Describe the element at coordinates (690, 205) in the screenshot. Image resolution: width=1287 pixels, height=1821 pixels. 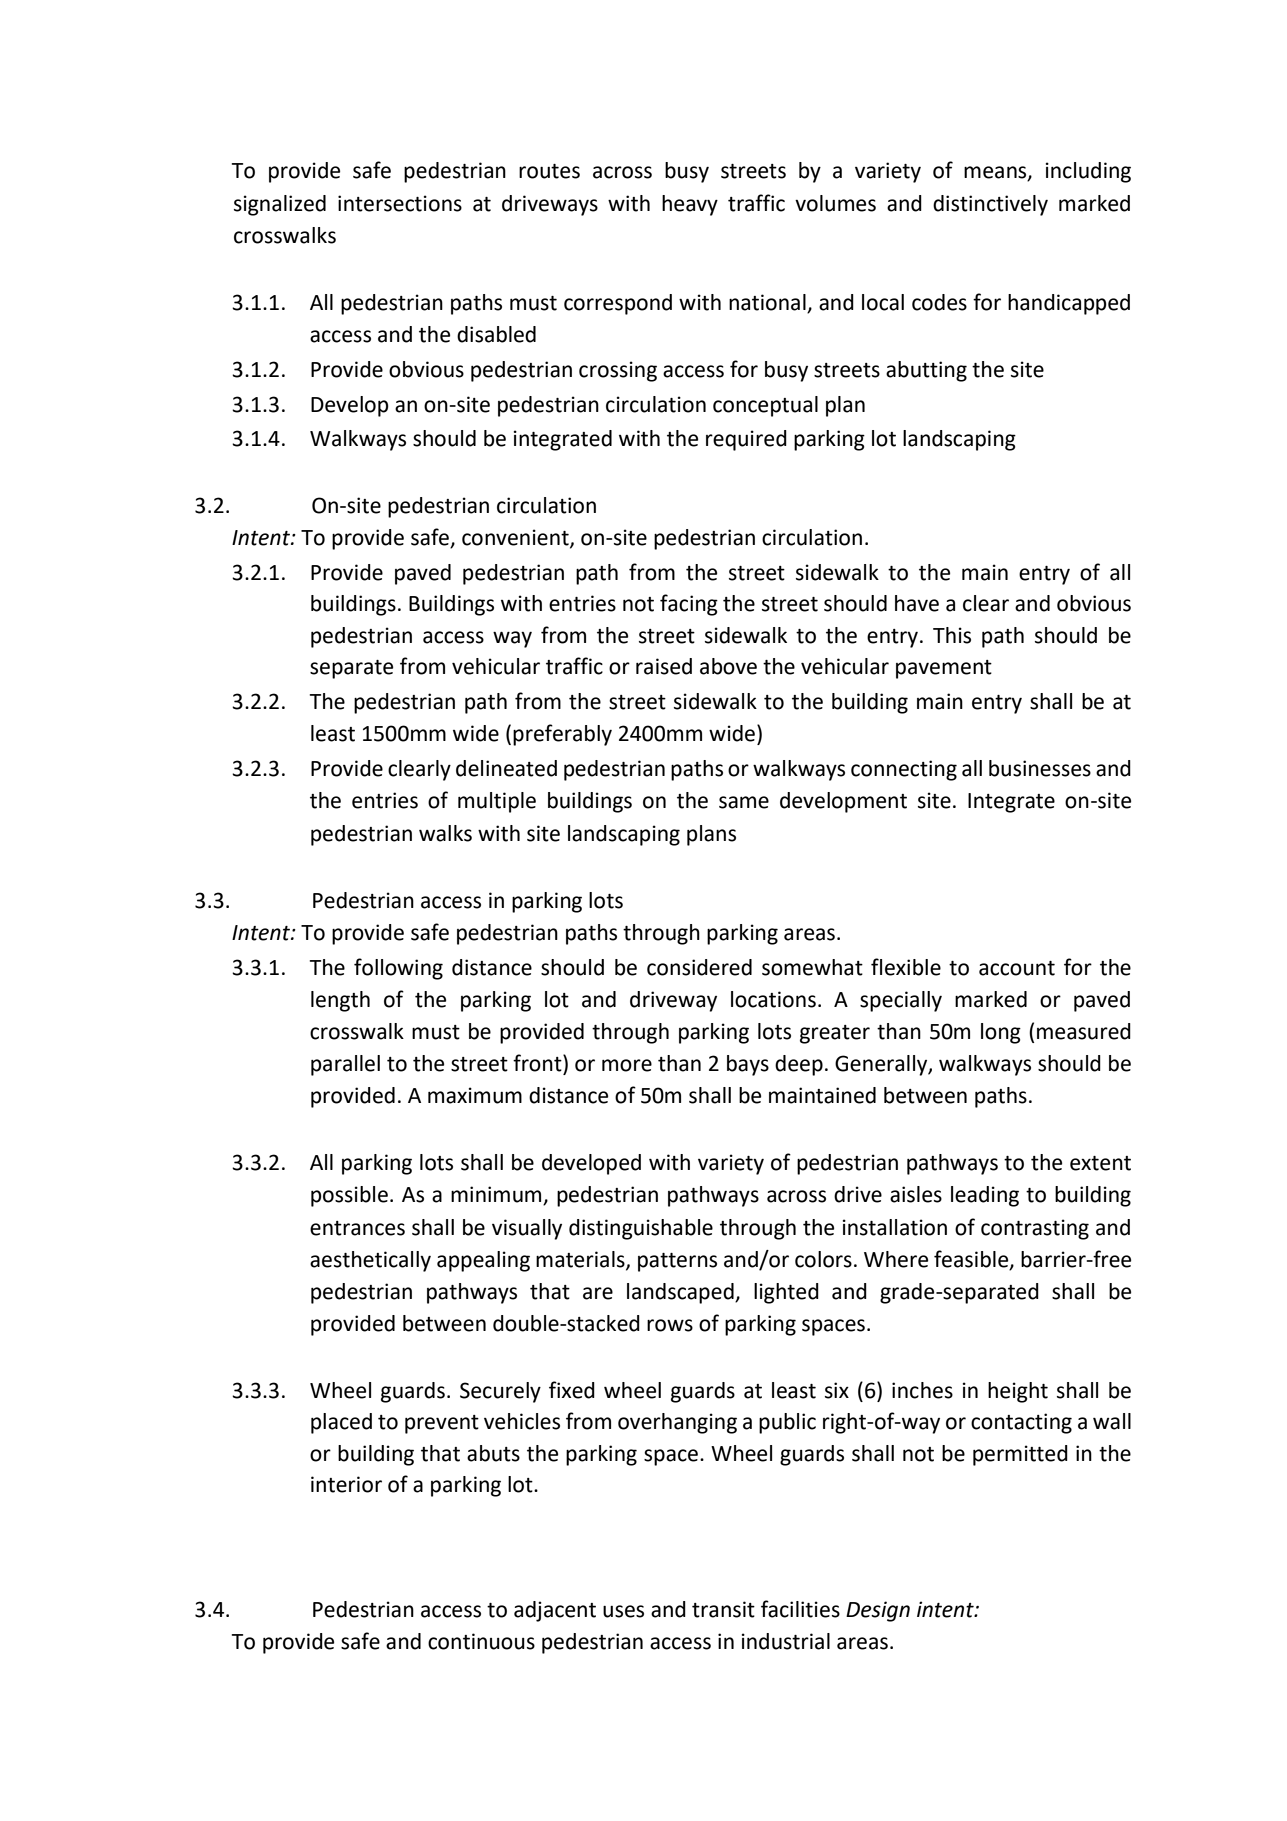
I see `heavy` at that location.
